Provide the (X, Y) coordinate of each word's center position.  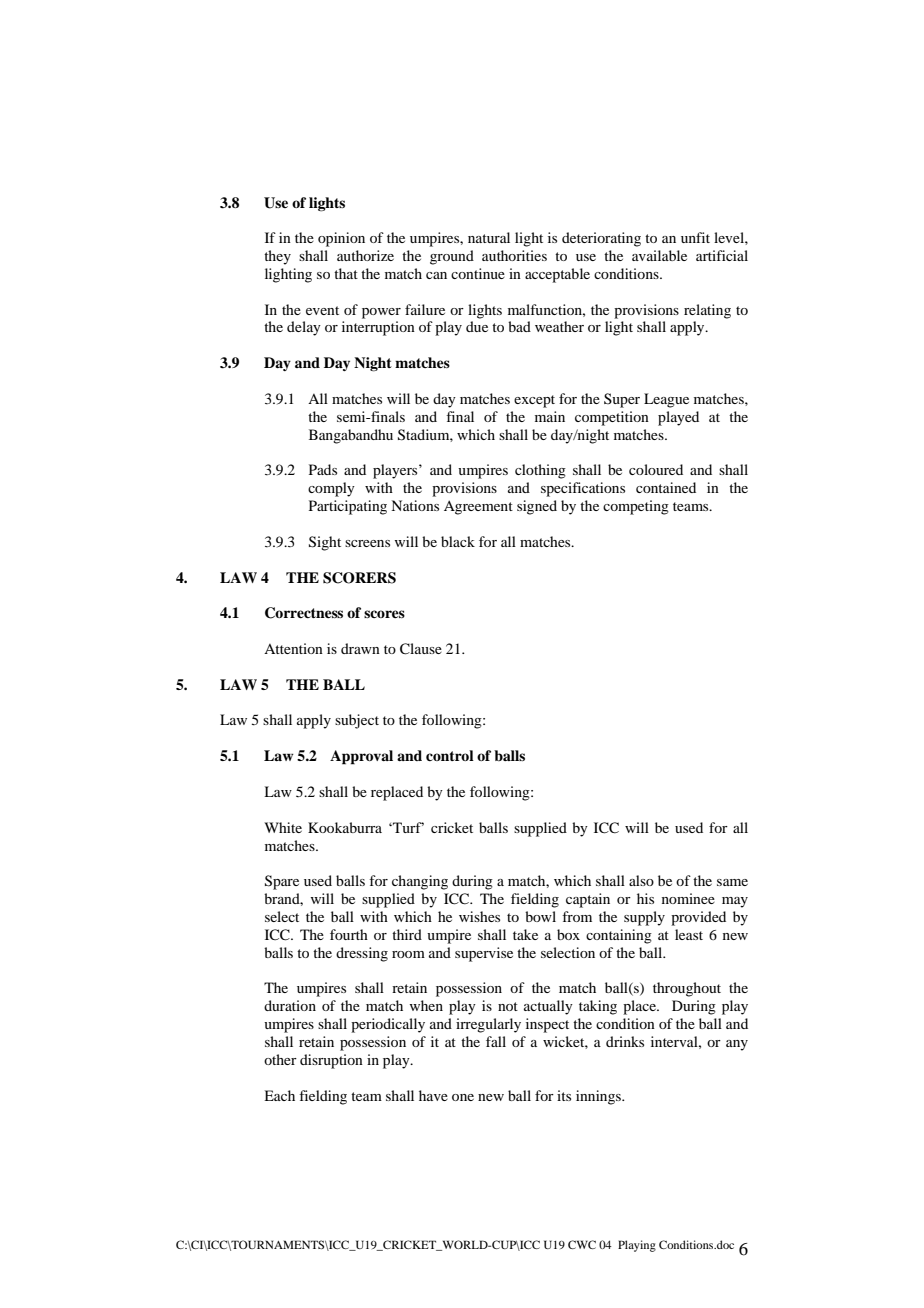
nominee (688, 898)
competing (636, 507)
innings (599, 1097)
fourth (349, 934)
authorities (514, 255)
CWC (582, 1244)
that (346, 273)
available (659, 255)
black (458, 541)
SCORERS (359, 578)
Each (279, 1095)
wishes (479, 916)
